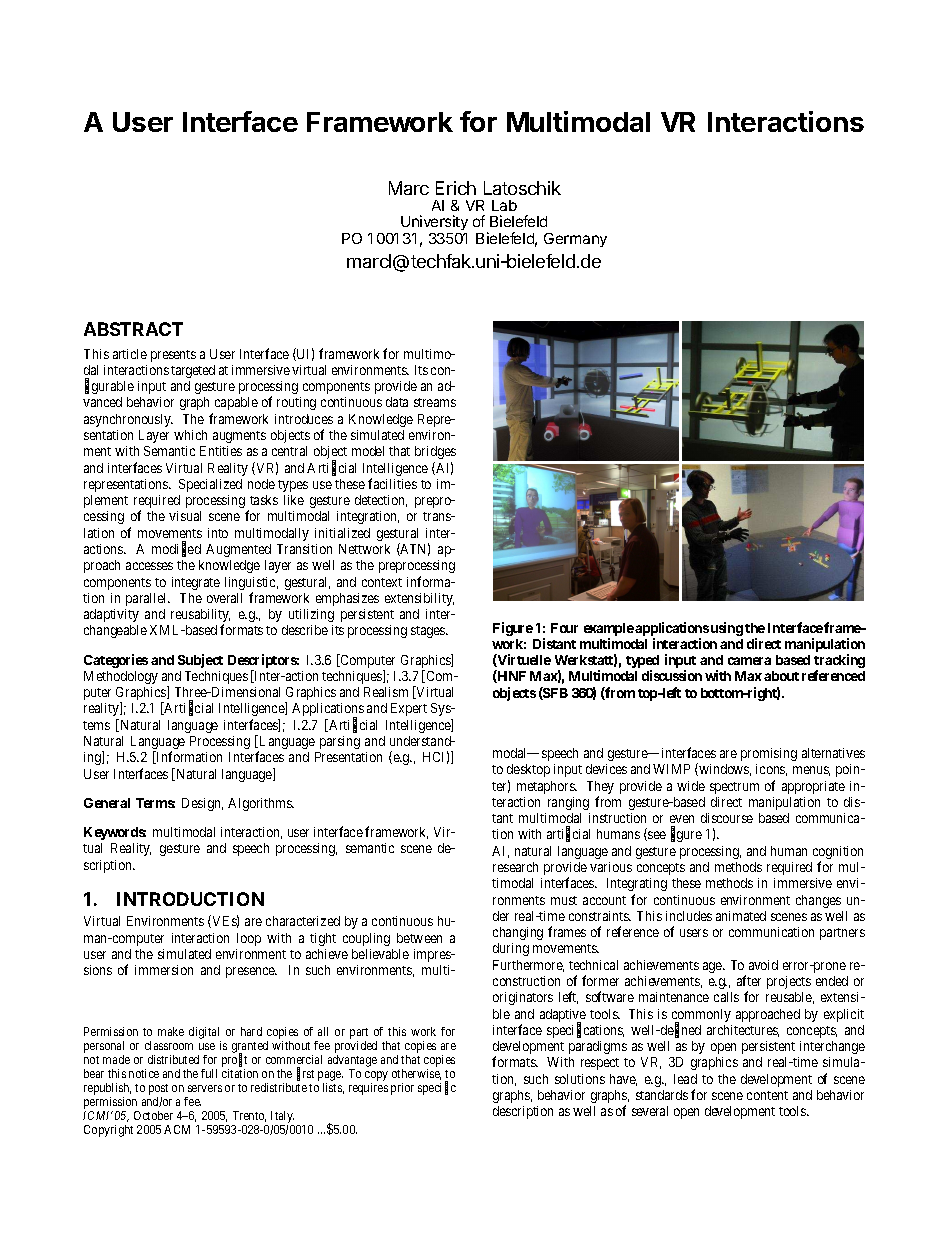  I want to click on University, so click(434, 224).
